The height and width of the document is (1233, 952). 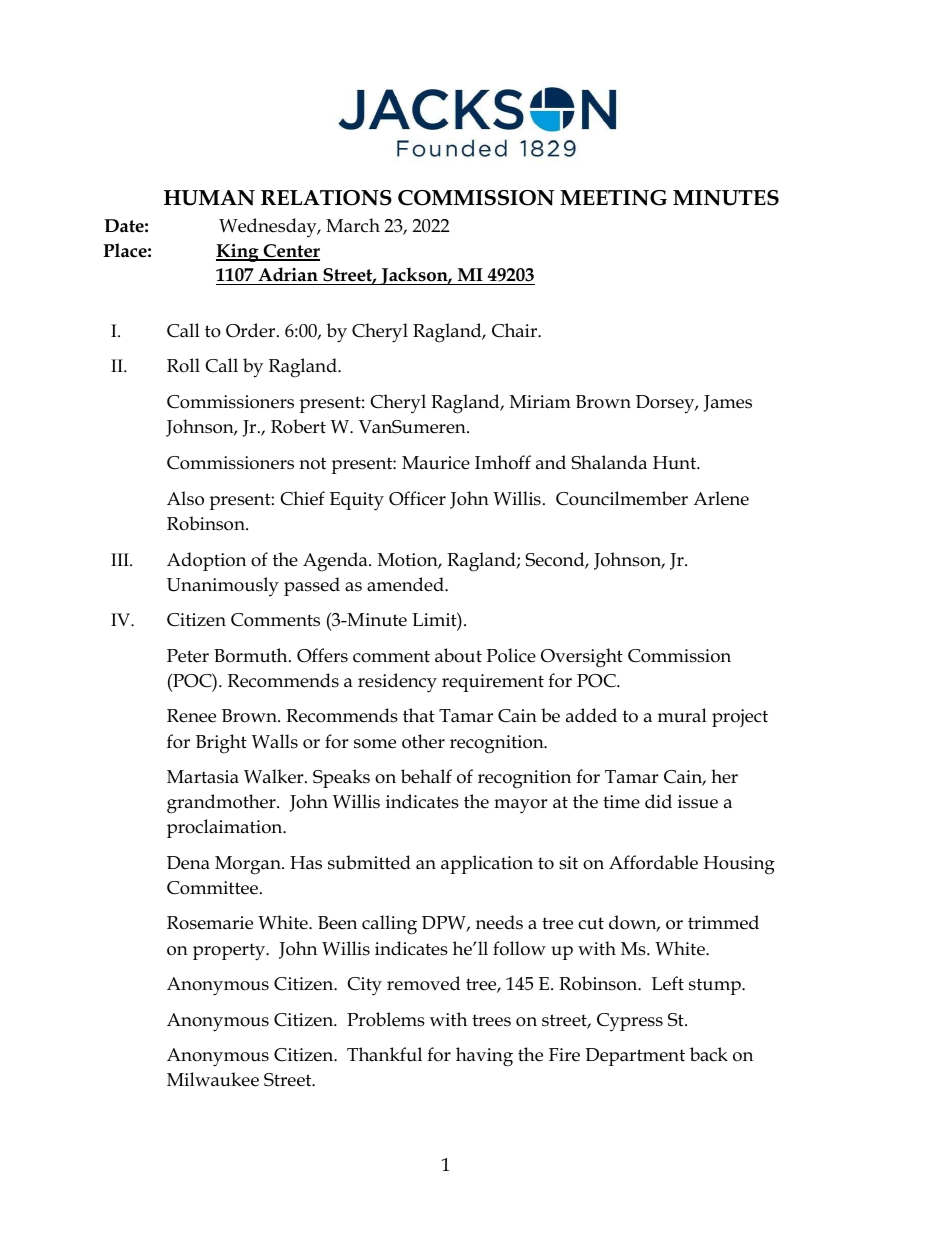 I want to click on MEETING, so click(x=613, y=198).
